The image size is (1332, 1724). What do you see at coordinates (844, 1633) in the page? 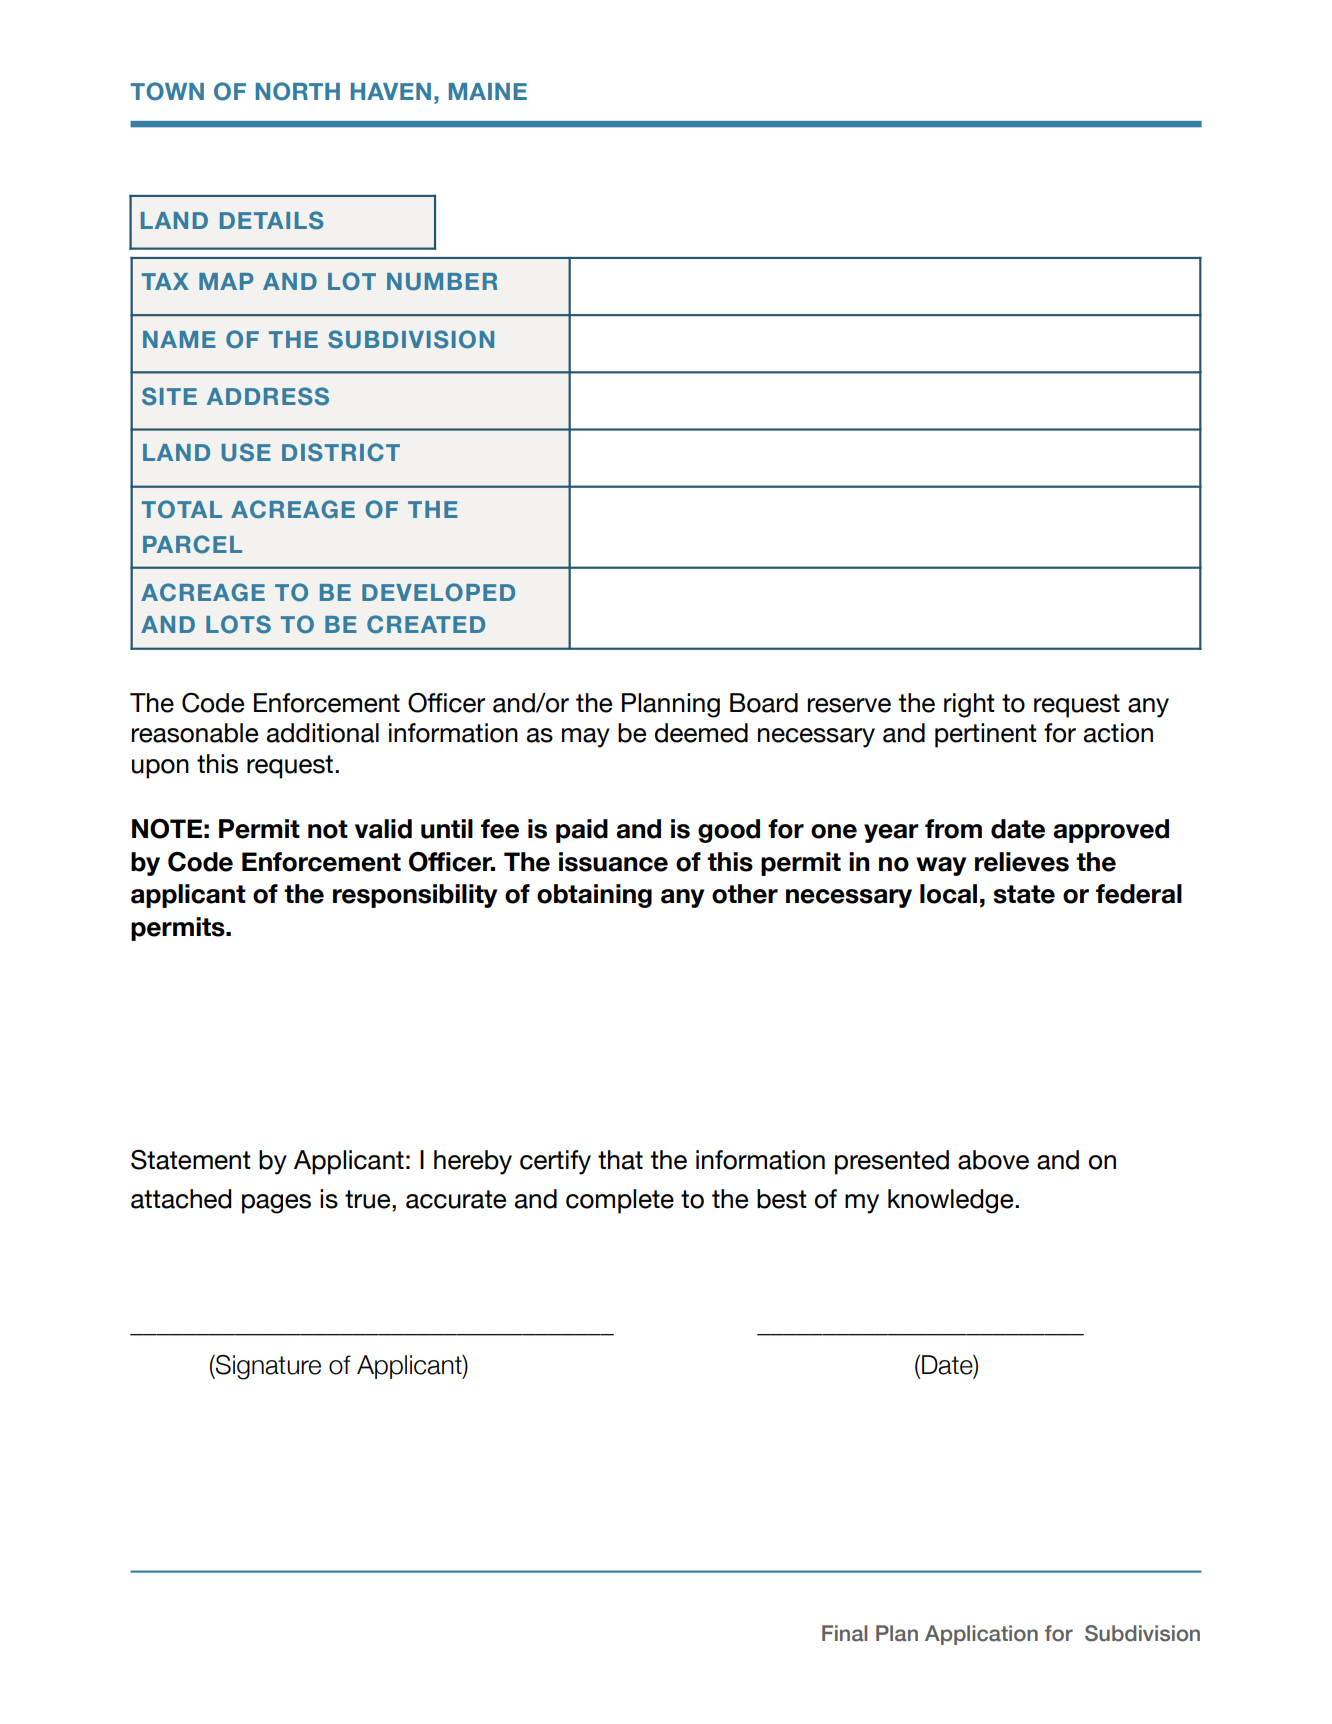
I see `Final` at bounding box center [844, 1633].
